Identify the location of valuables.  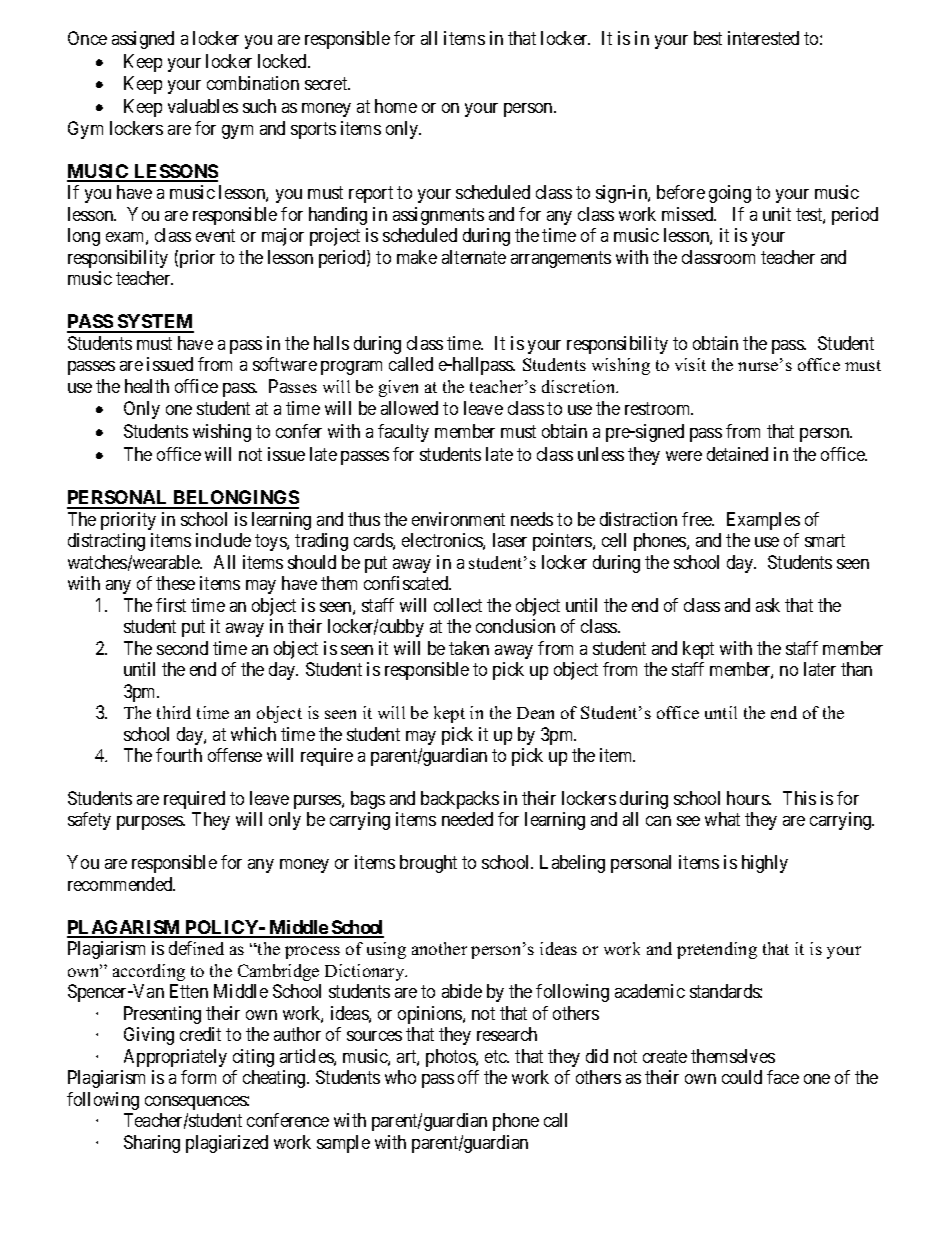
(203, 106).
